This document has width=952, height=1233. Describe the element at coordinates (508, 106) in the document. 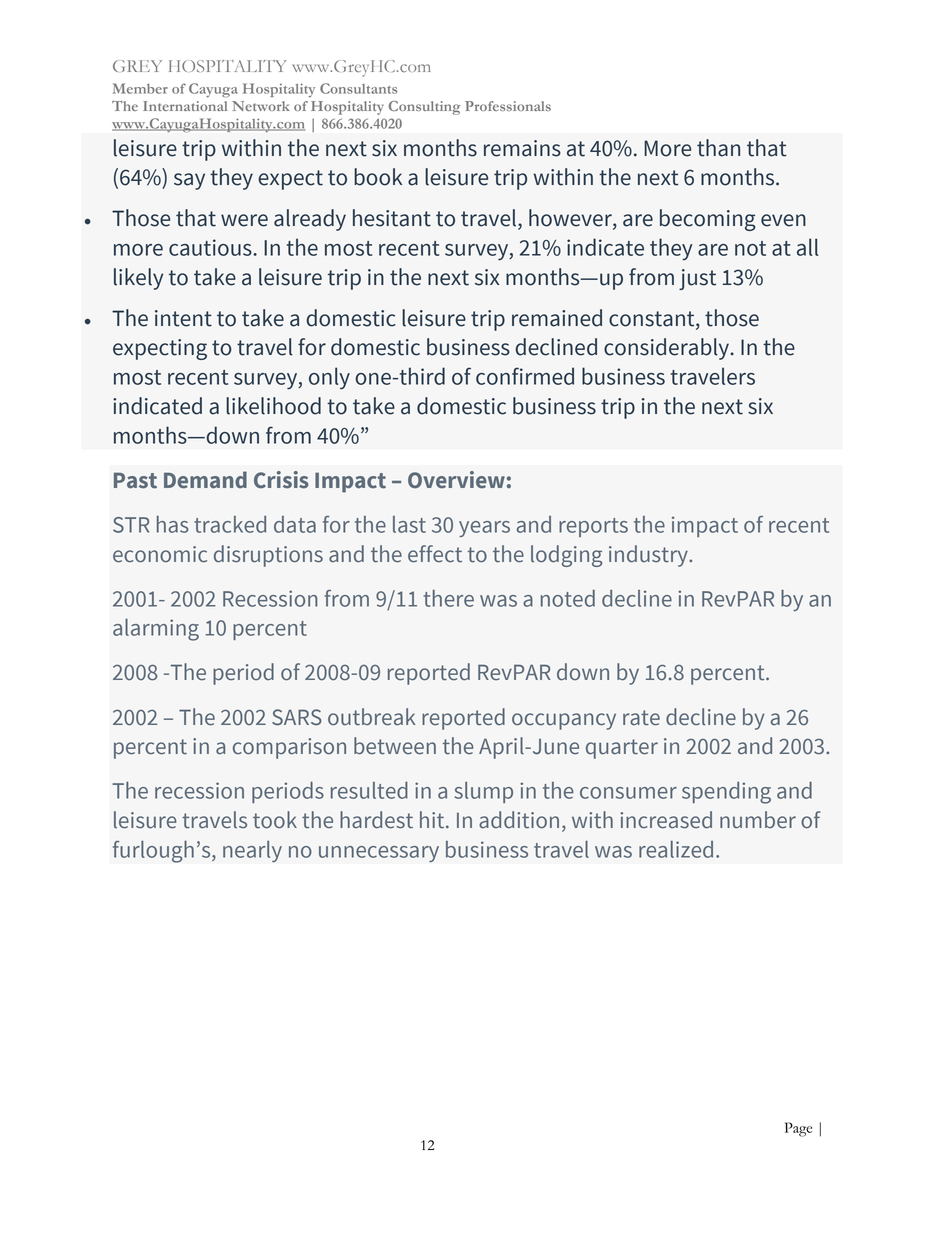

I see `Professionals` at that location.
